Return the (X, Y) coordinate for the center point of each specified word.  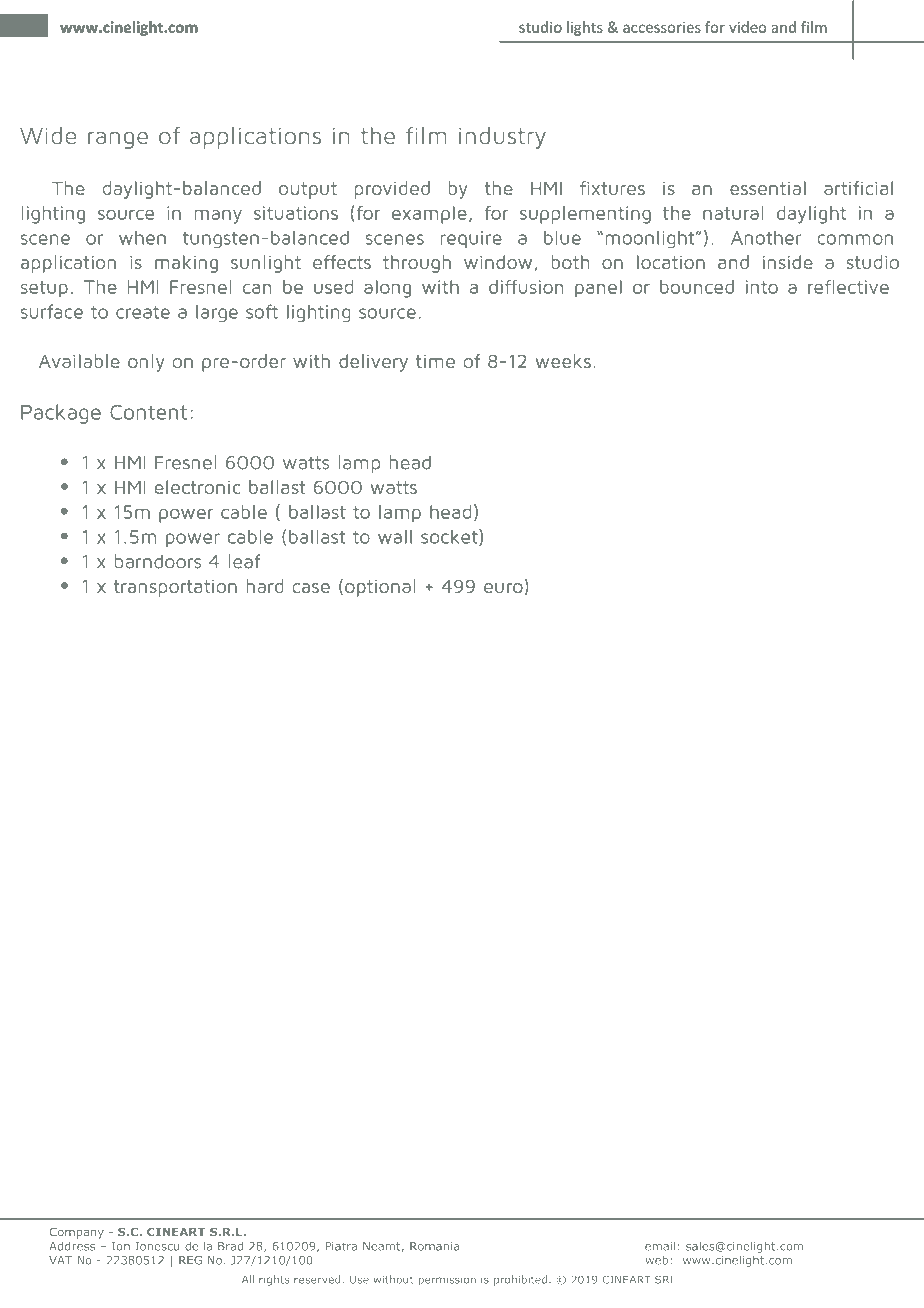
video (747, 27)
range (118, 140)
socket (450, 537)
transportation (175, 588)
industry (502, 138)
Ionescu (157, 1246)
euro (503, 588)
